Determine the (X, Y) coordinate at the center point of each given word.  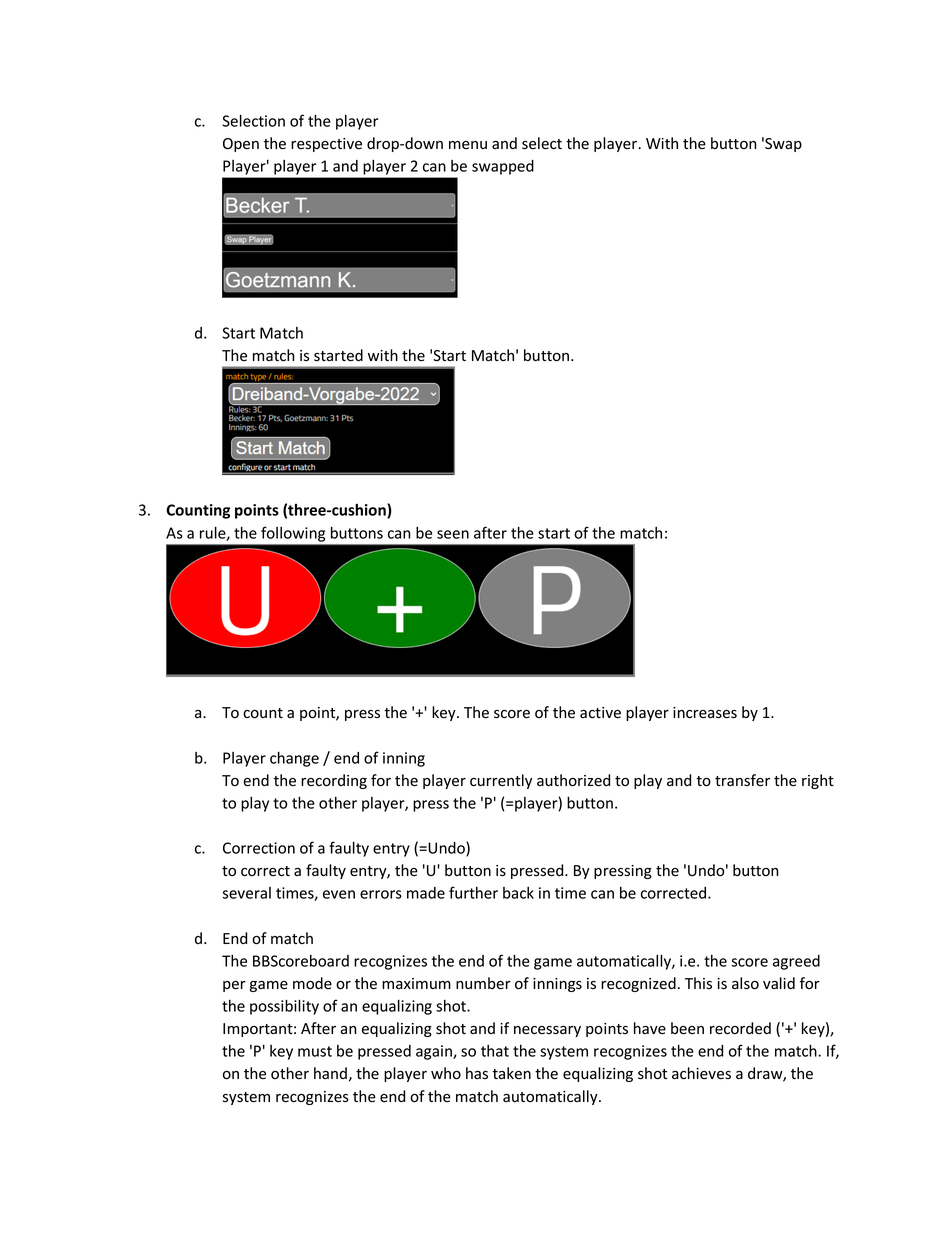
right (818, 781)
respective (326, 145)
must (315, 1051)
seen (453, 534)
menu (468, 145)
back (518, 893)
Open (241, 145)
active (600, 713)
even (339, 894)
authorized (573, 780)
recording (334, 781)
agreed (796, 962)
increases (705, 713)
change (294, 759)
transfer (742, 780)
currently (501, 781)
